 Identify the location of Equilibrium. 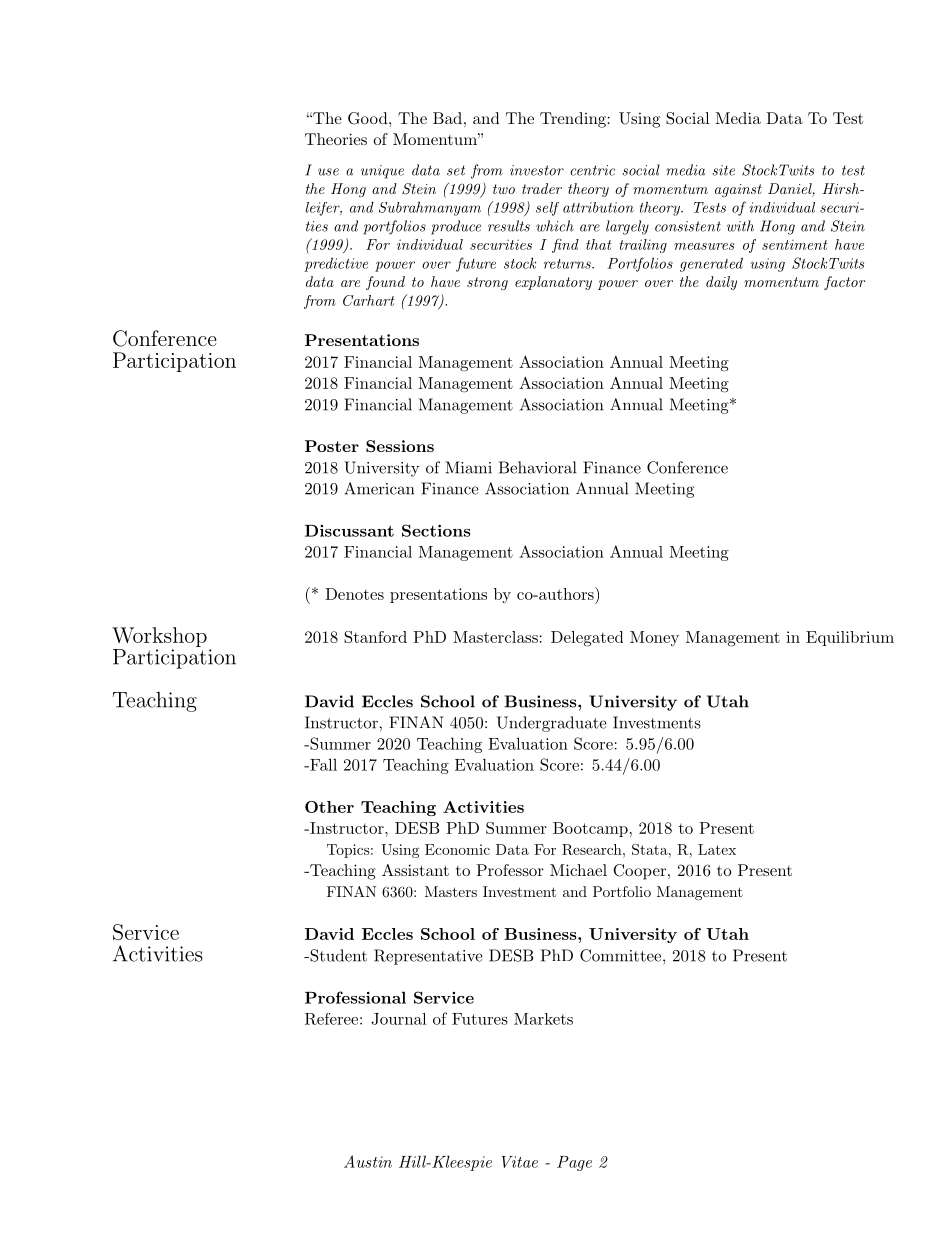
(850, 638).
